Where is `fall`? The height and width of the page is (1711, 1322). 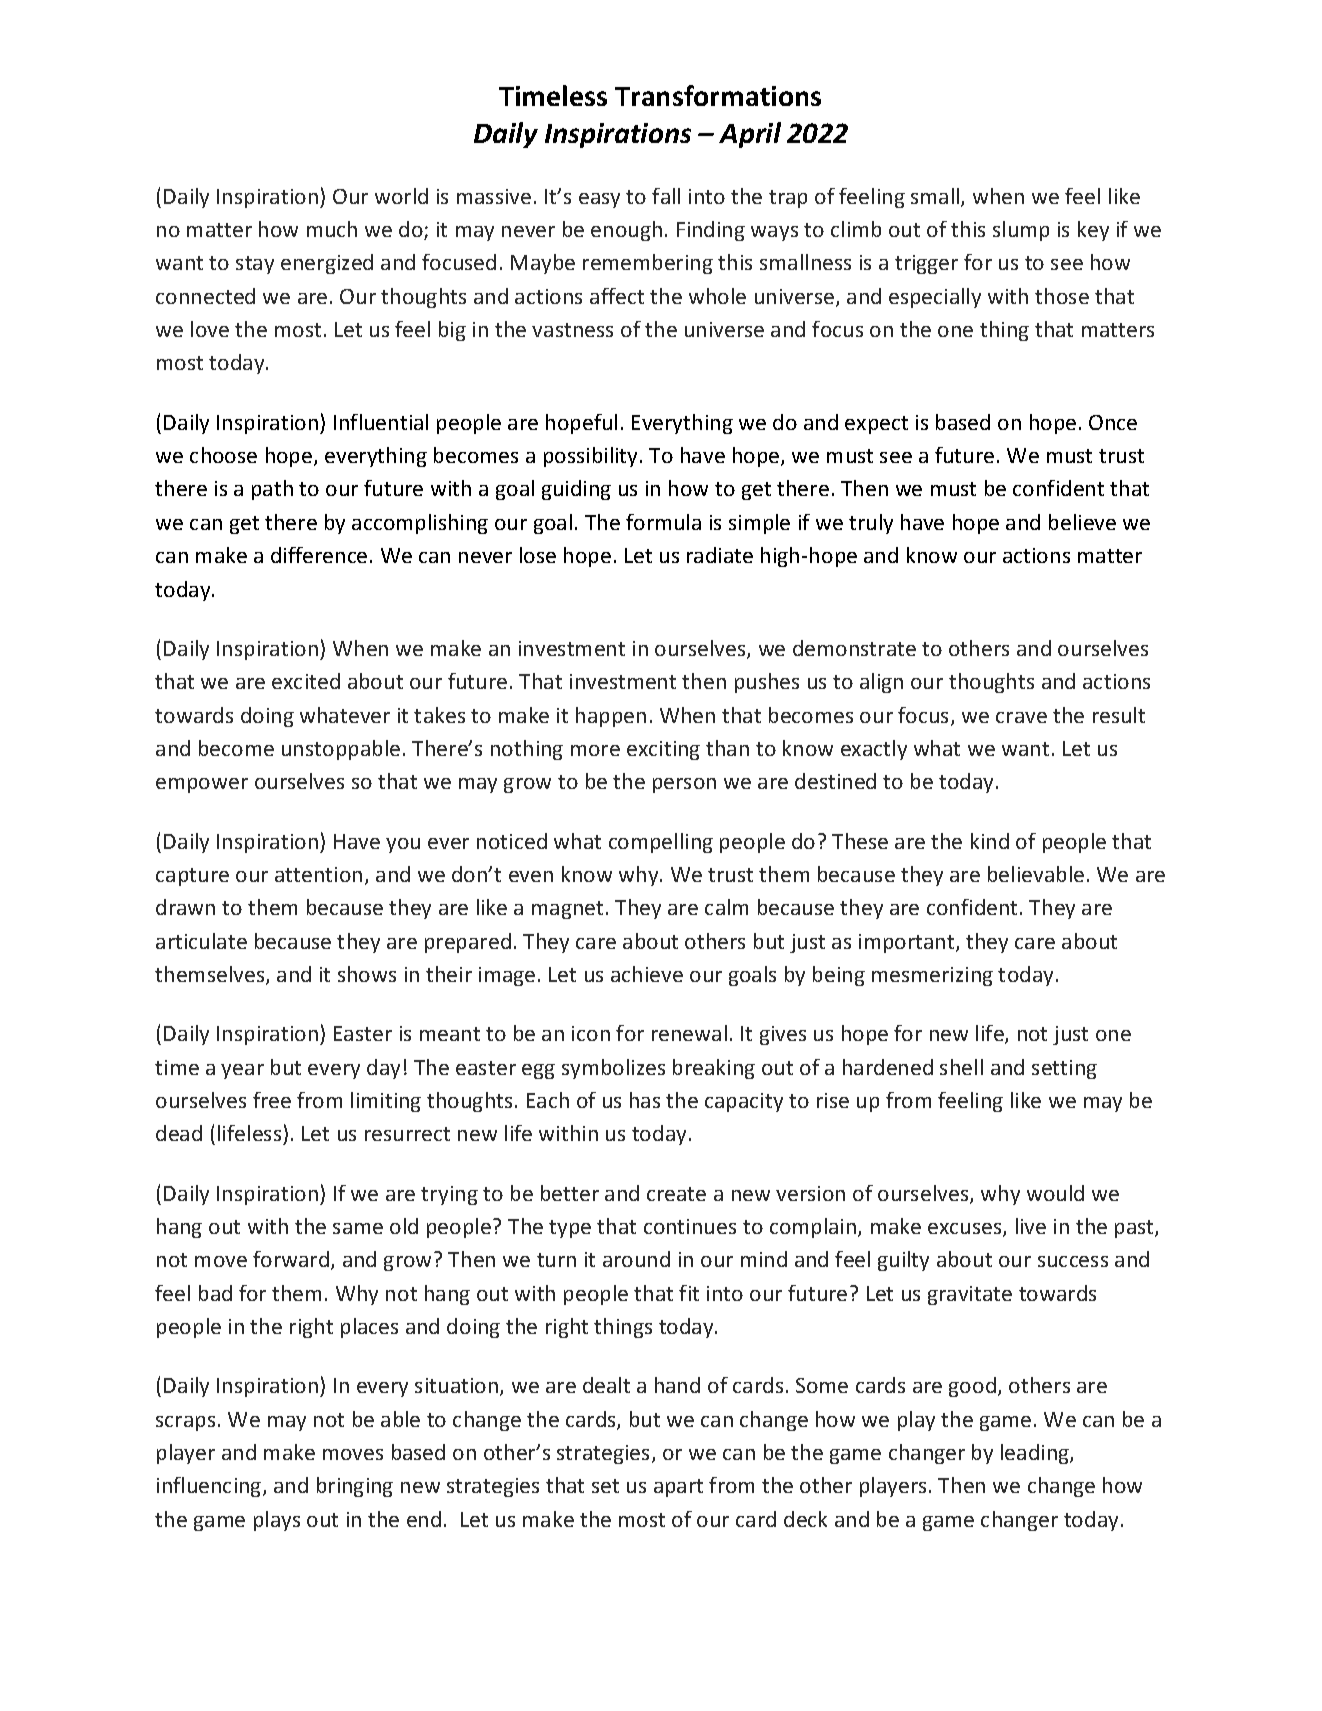 fall is located at coordinates (666, 196).
